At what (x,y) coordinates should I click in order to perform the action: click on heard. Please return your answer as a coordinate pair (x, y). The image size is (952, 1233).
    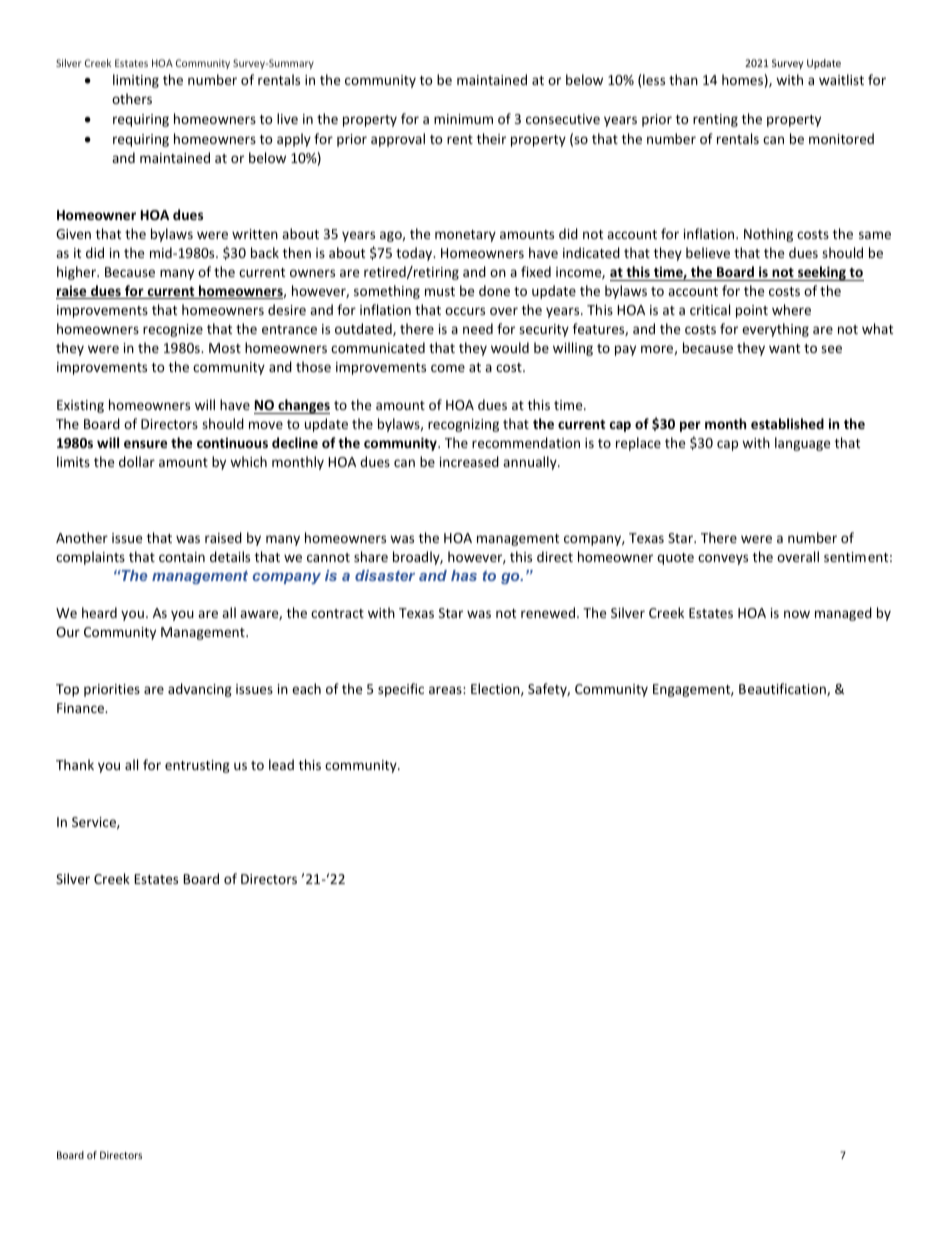
    Looking at the image, I should click on (99, 612).
